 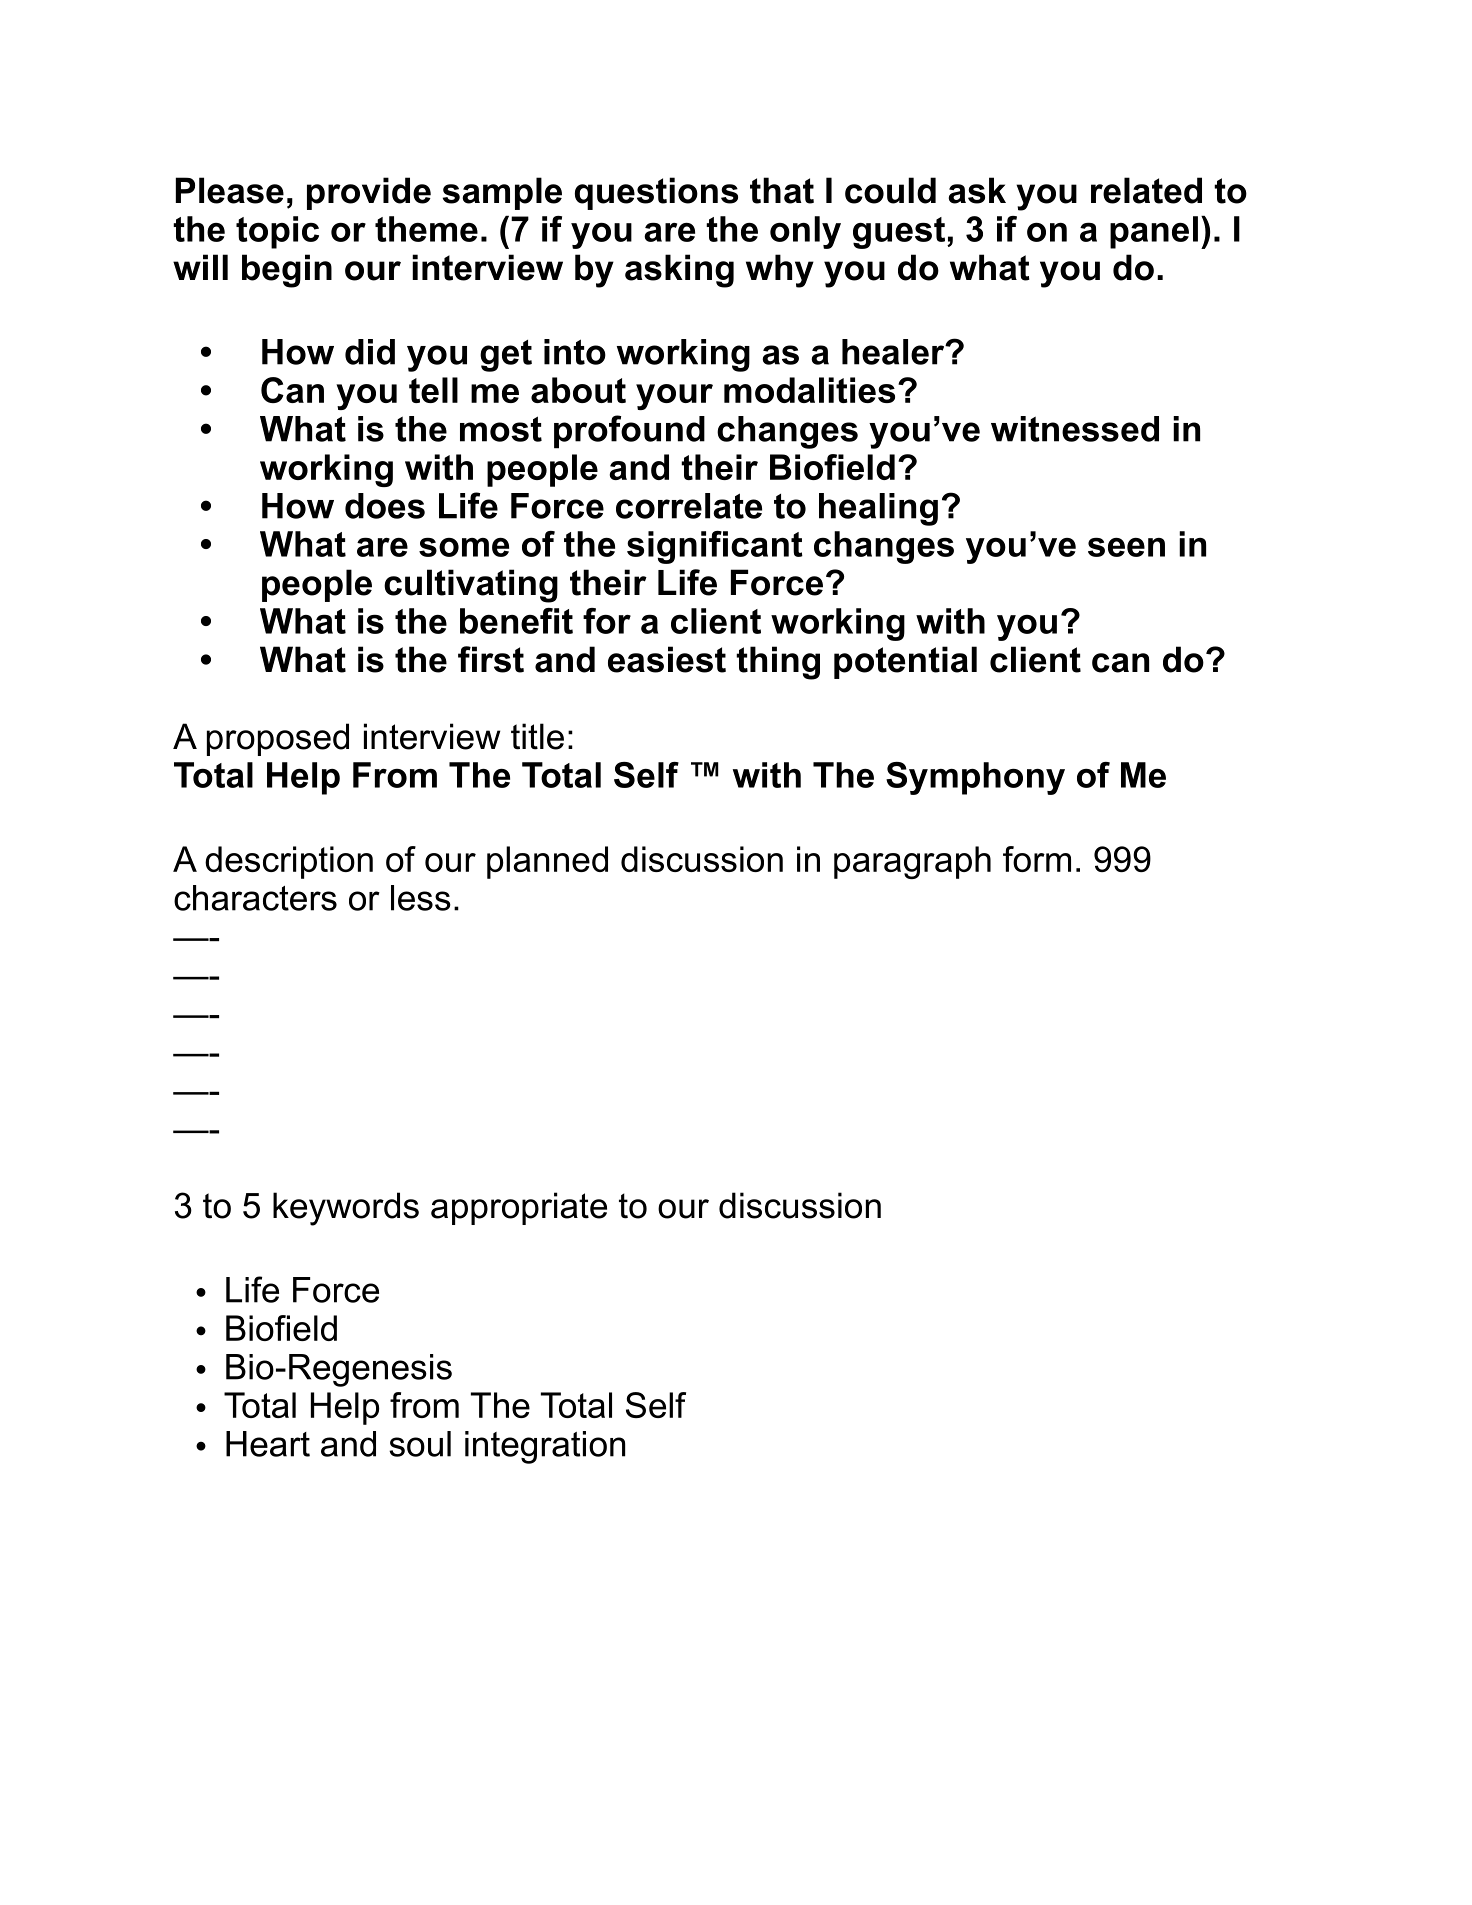 I want to click on Heart, so click(x=268, y=1444).
